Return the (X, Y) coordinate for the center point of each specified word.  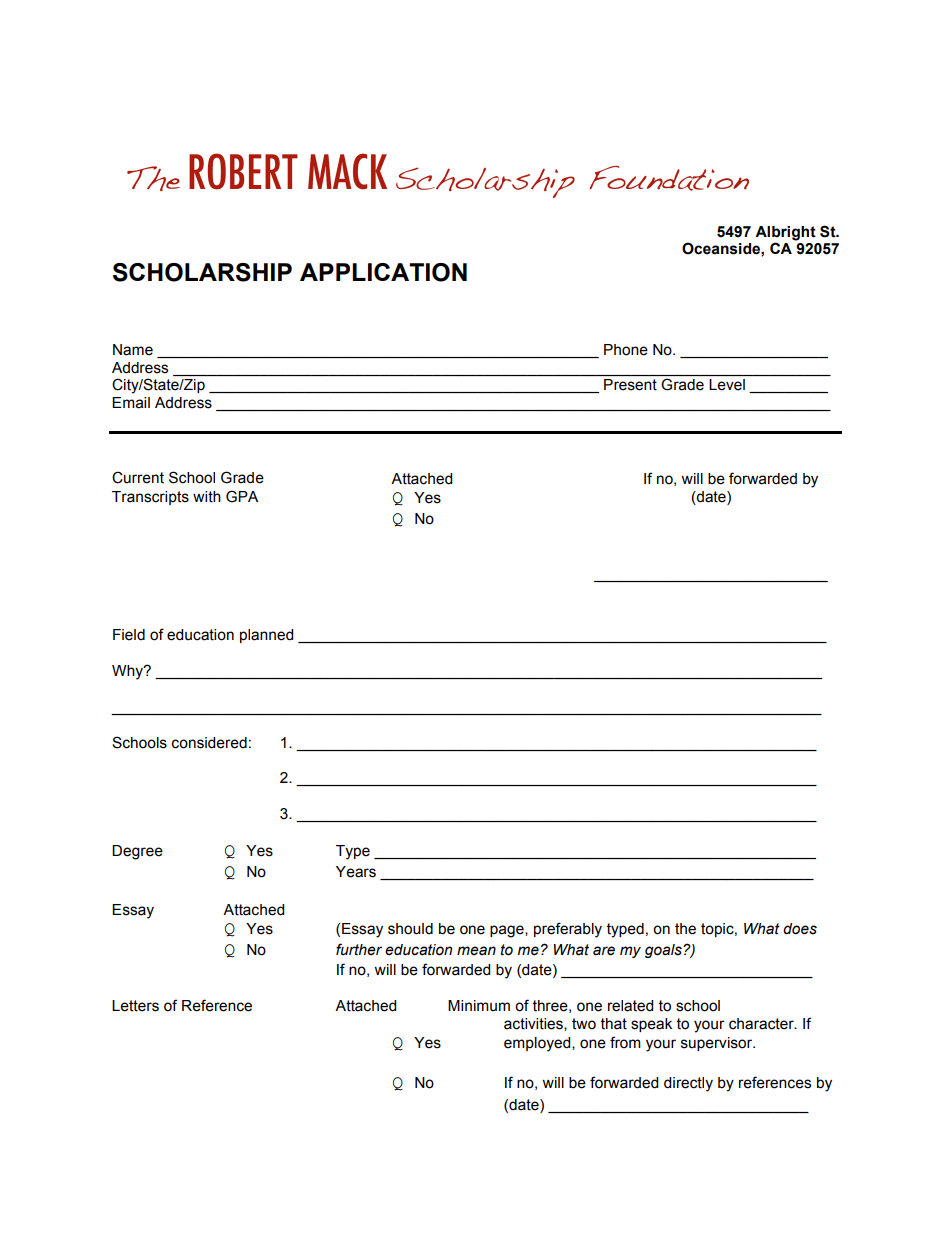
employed (538, 1044)
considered (209, 743)
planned (266, 636)
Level (727, 384)
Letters (135, 1006)
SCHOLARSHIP (202, 272)
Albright (785, 233)
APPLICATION (383, 272)
